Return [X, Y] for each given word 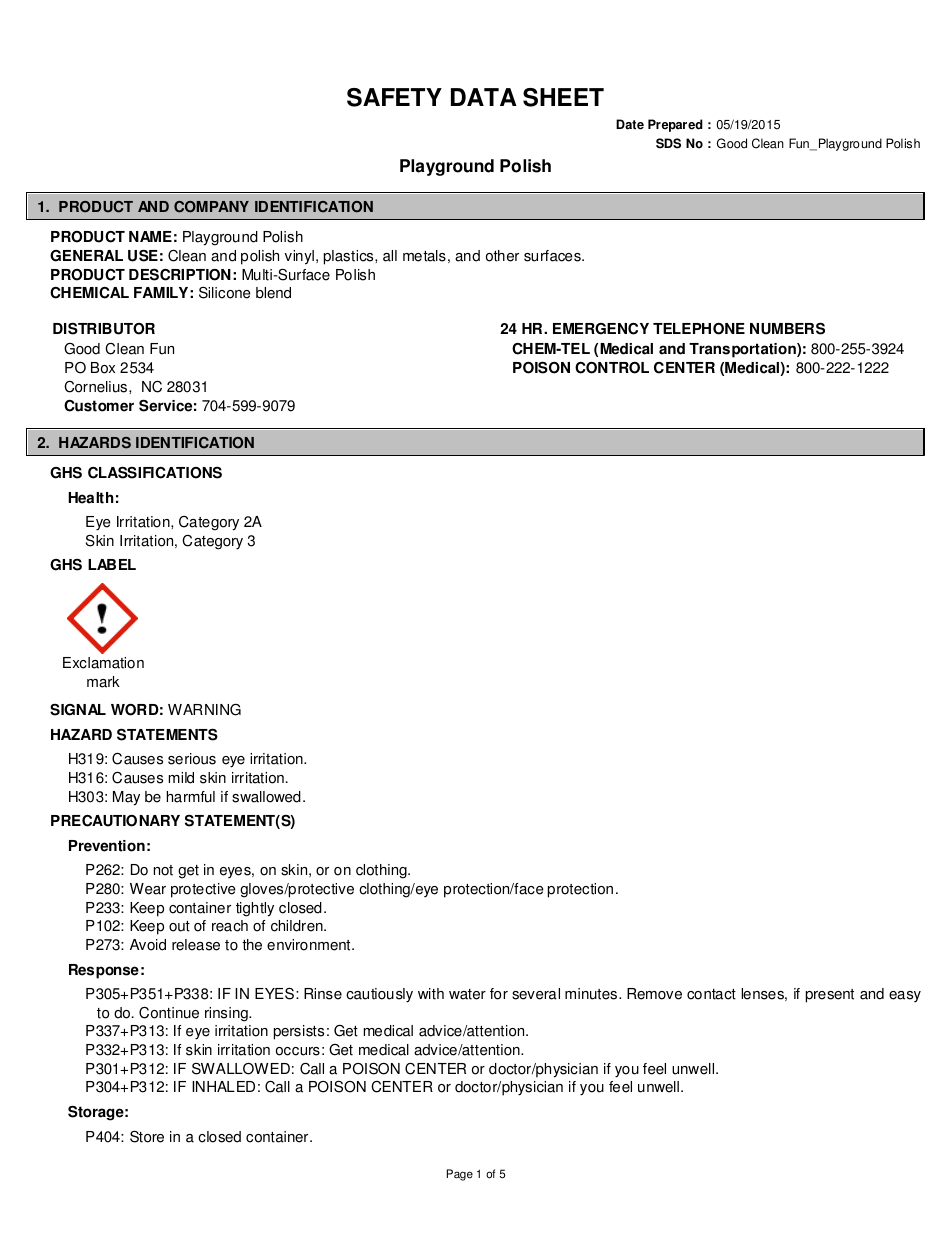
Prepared [675, 125]
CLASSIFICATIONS [155, 472]
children [298, 926]
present [830, 996]
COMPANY [211, 207]
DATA [484, 97]
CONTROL [612, 368]
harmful [191, 797]
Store [147, 1136]
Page [460, 1175]
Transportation [743, 350]
